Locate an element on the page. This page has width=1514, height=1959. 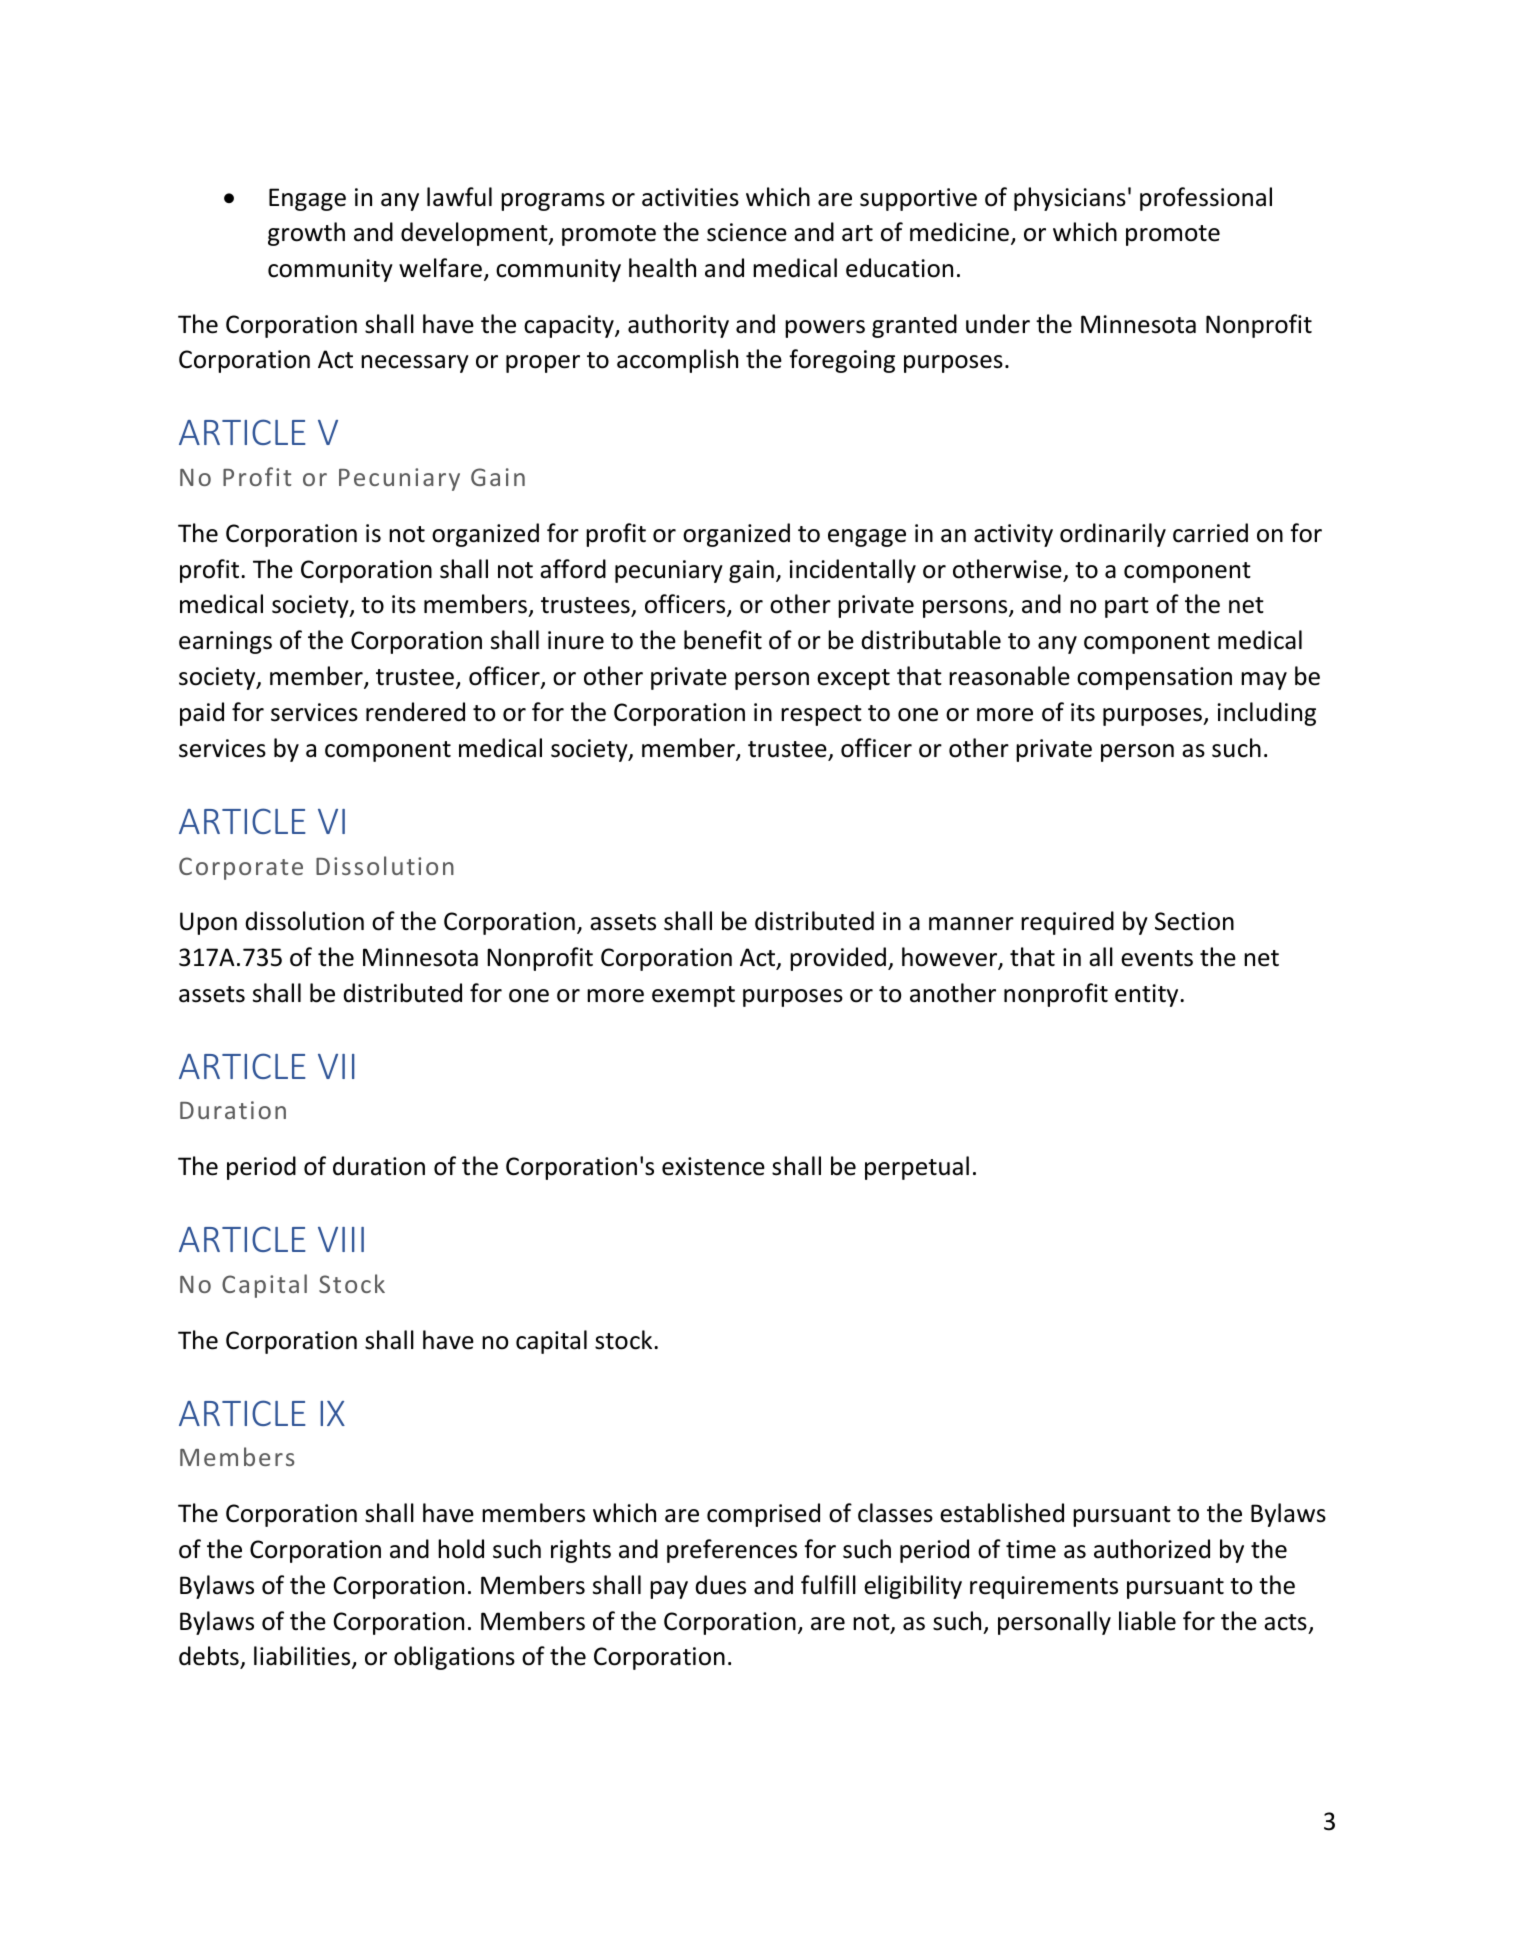
Section is located at coordinates (1194, 921).
